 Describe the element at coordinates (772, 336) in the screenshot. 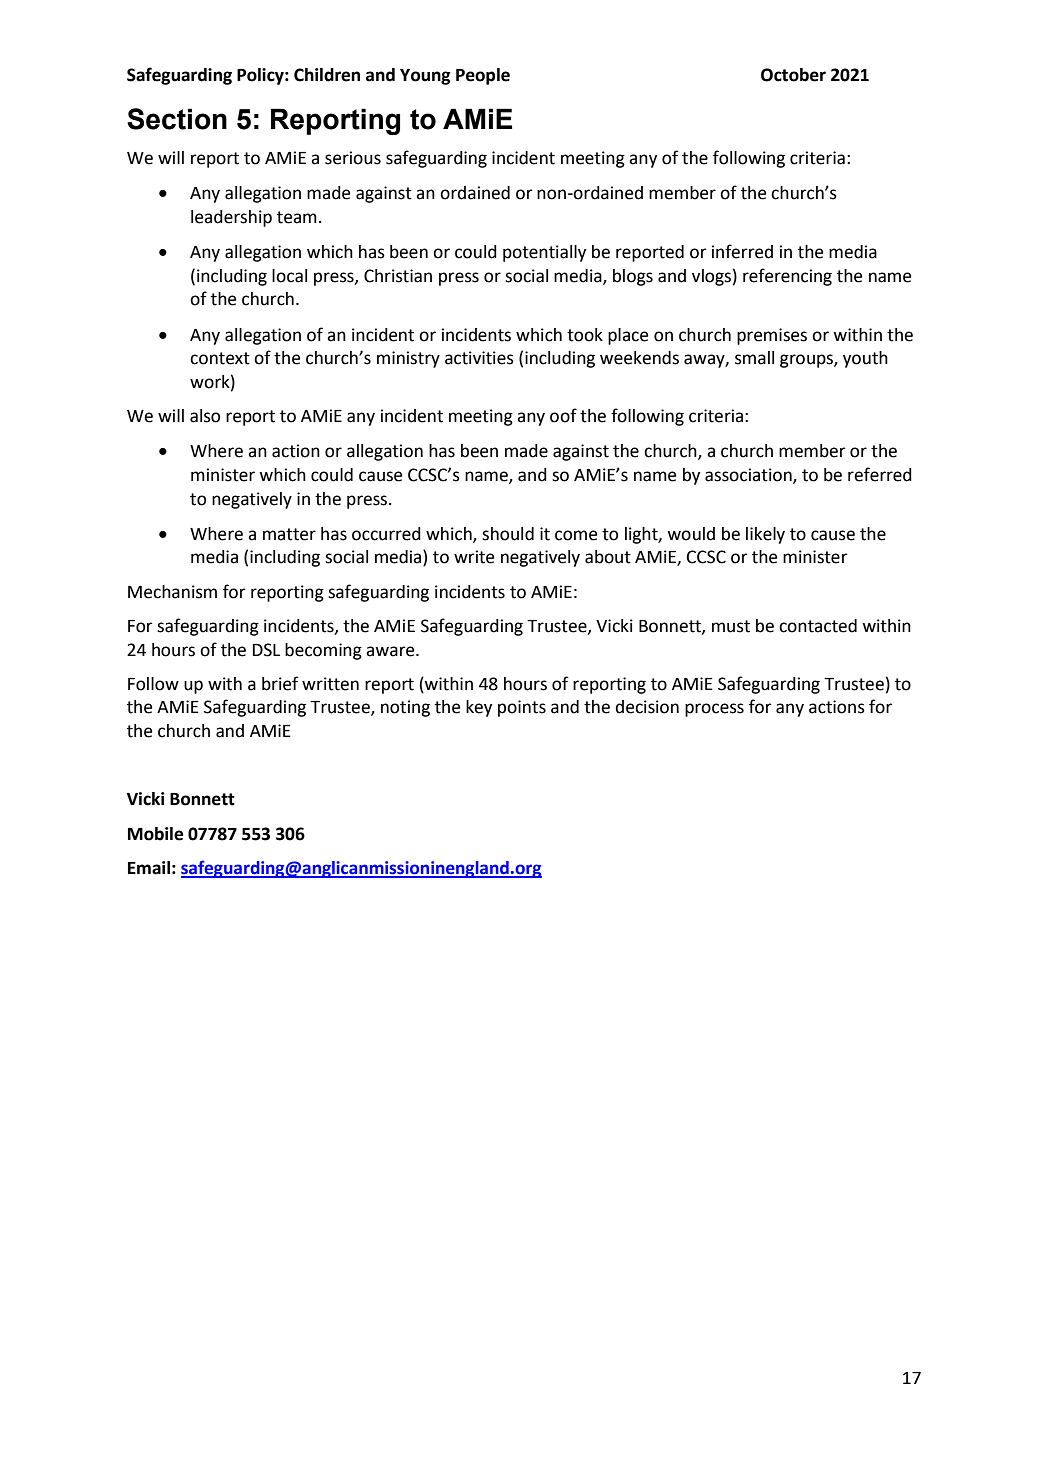

I see `premises` at that location.
